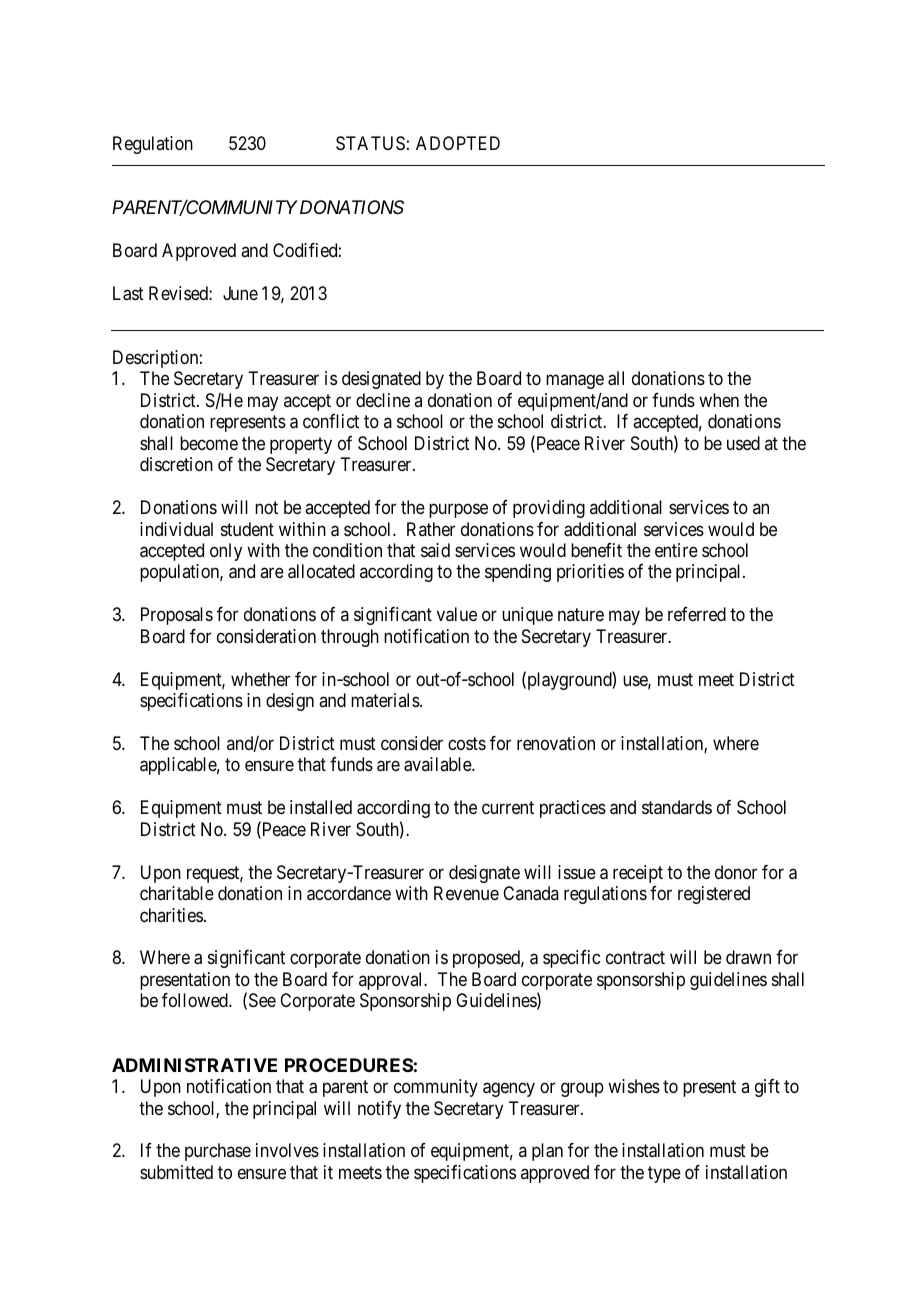 The image size is (924, 1308). Describe the element at coordinates (218, 1152) in the screenshot. I see `purchase` at that location.
